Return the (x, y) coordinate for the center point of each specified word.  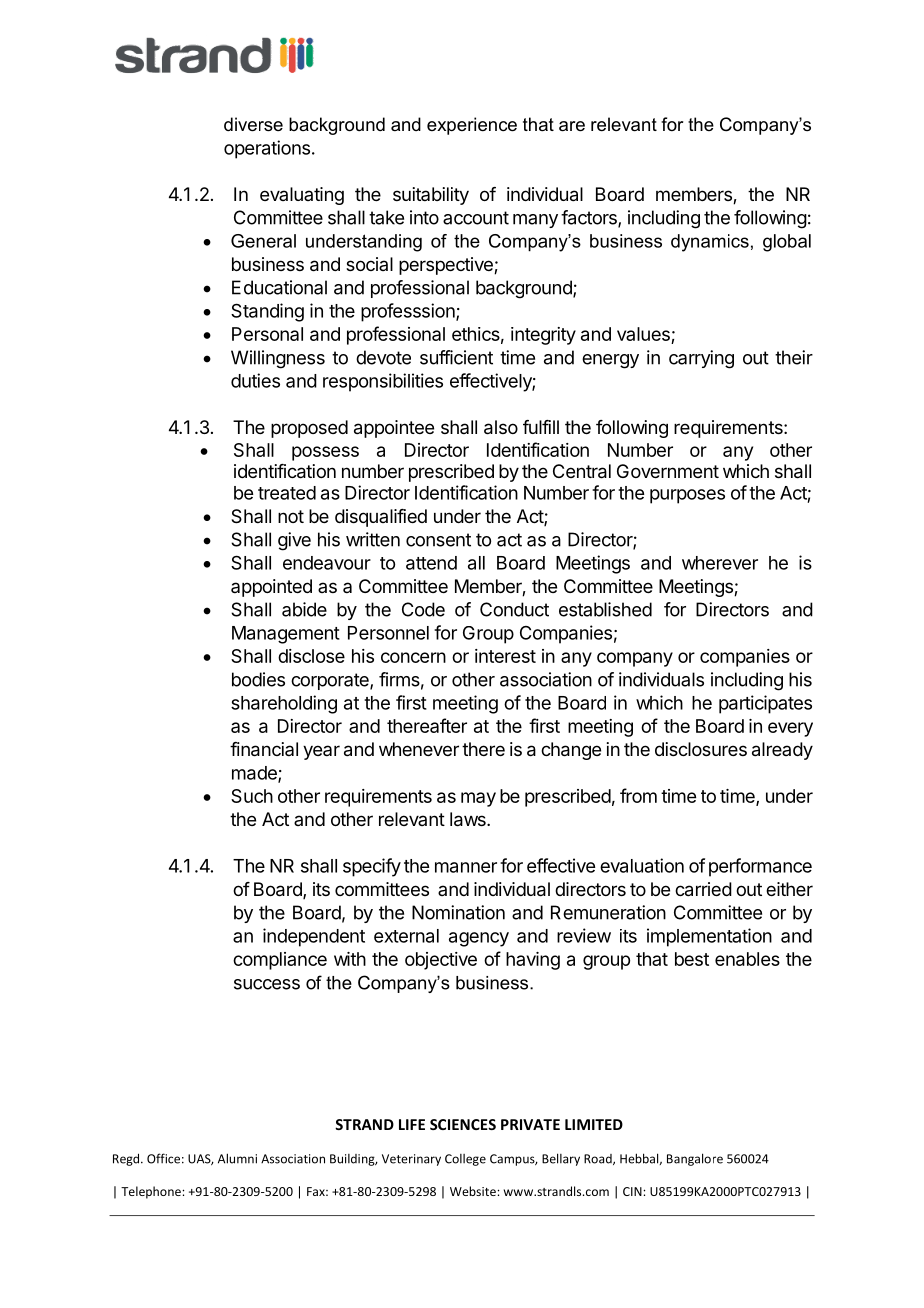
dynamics (710, 243)
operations (267, 149)
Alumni (237, 1158)
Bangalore (695, 1159)
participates (765, 704)
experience (472, 126)
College (465, 1160)
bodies (258, 679)
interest (505, 656)
